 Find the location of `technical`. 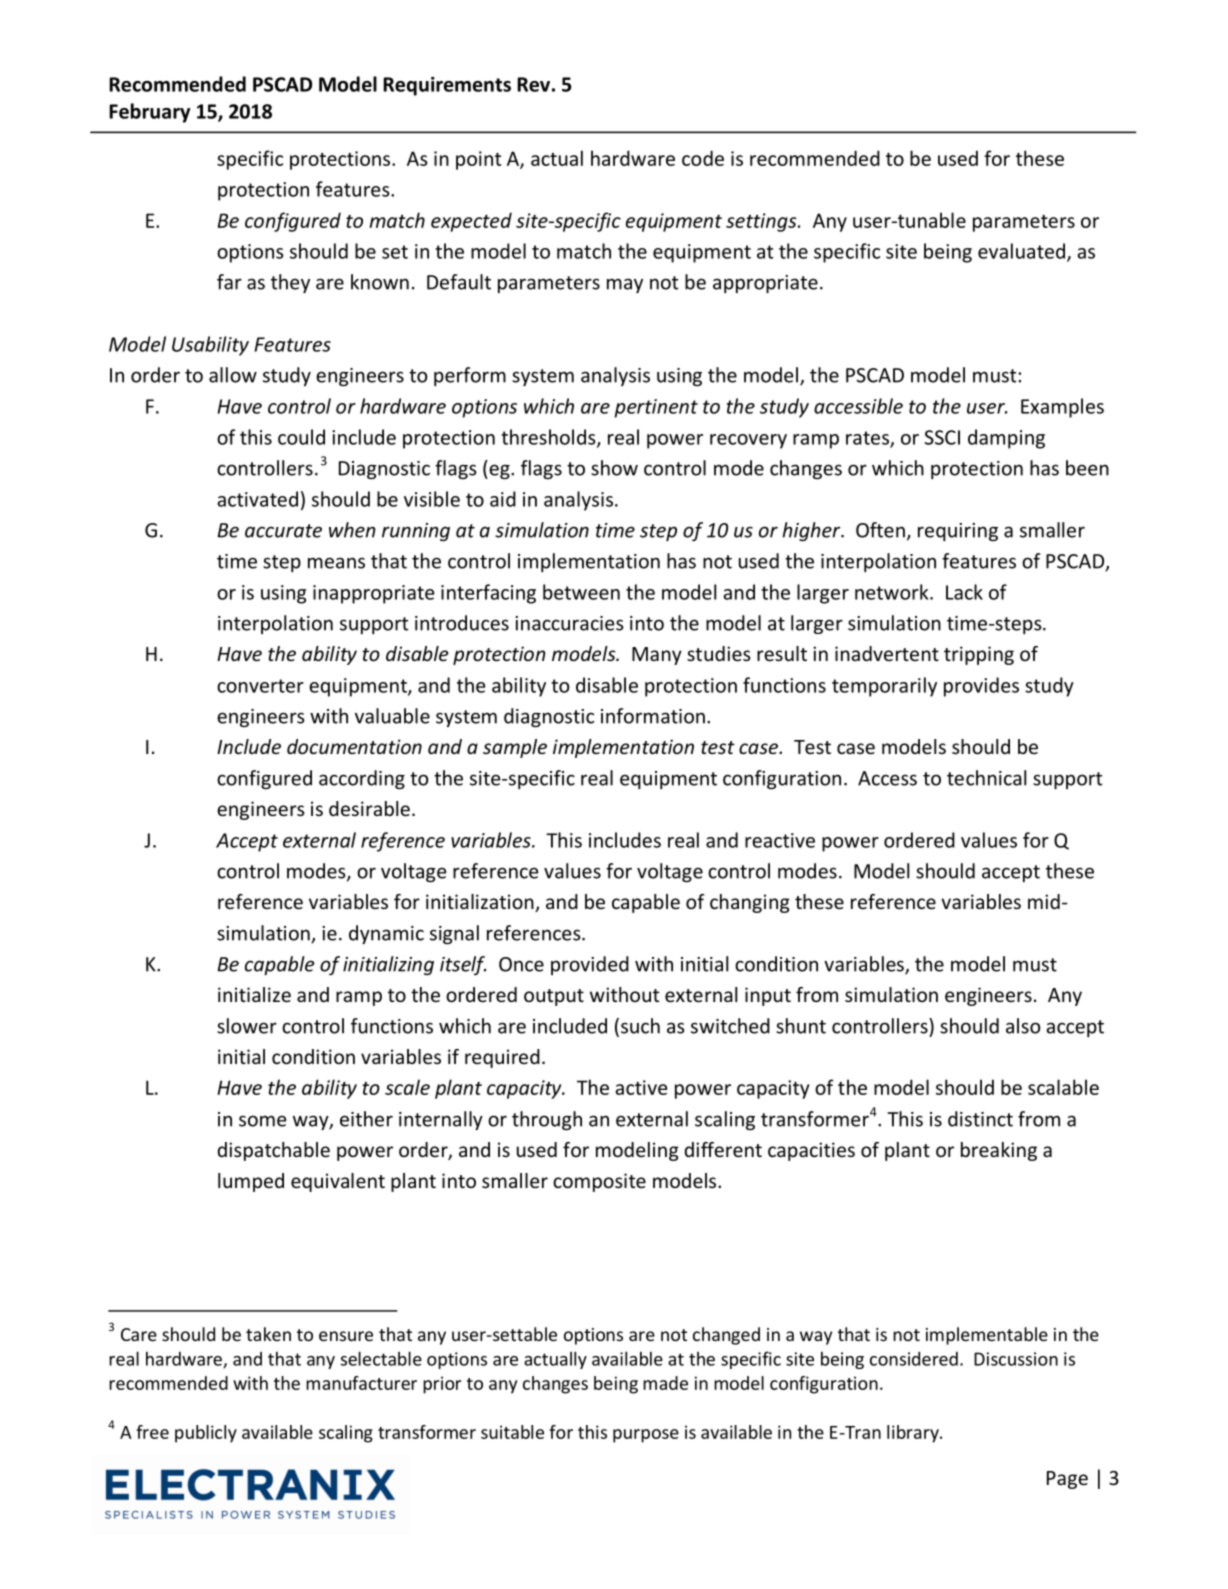

technical is located at coordinates (986, 778).
